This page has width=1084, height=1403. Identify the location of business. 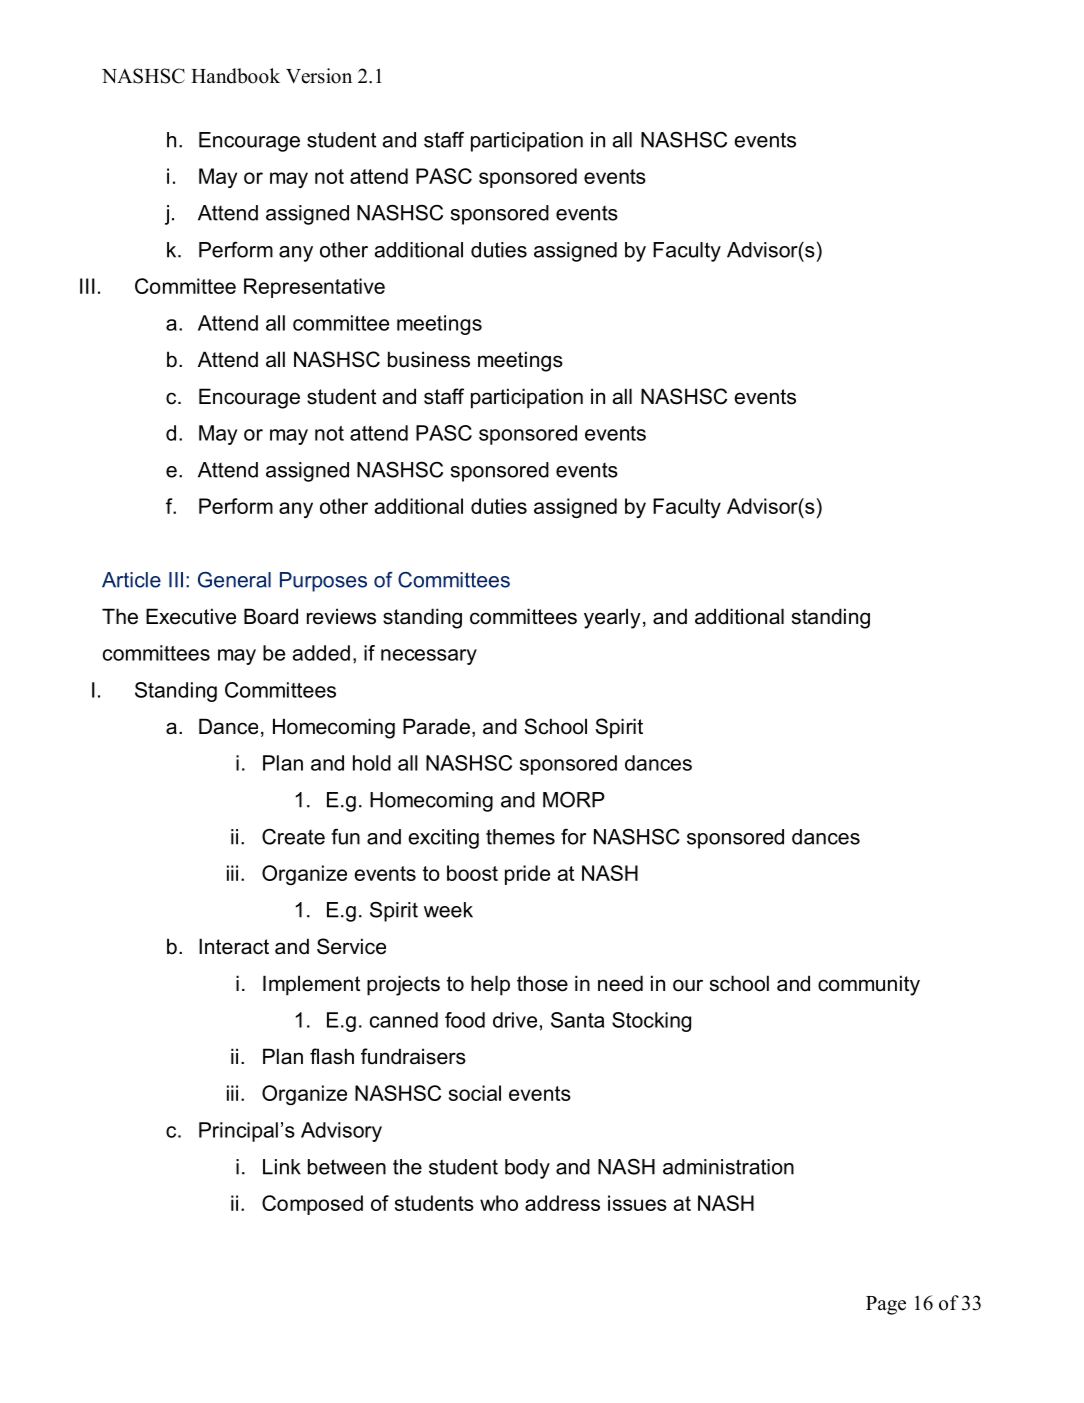
(429, 359).
